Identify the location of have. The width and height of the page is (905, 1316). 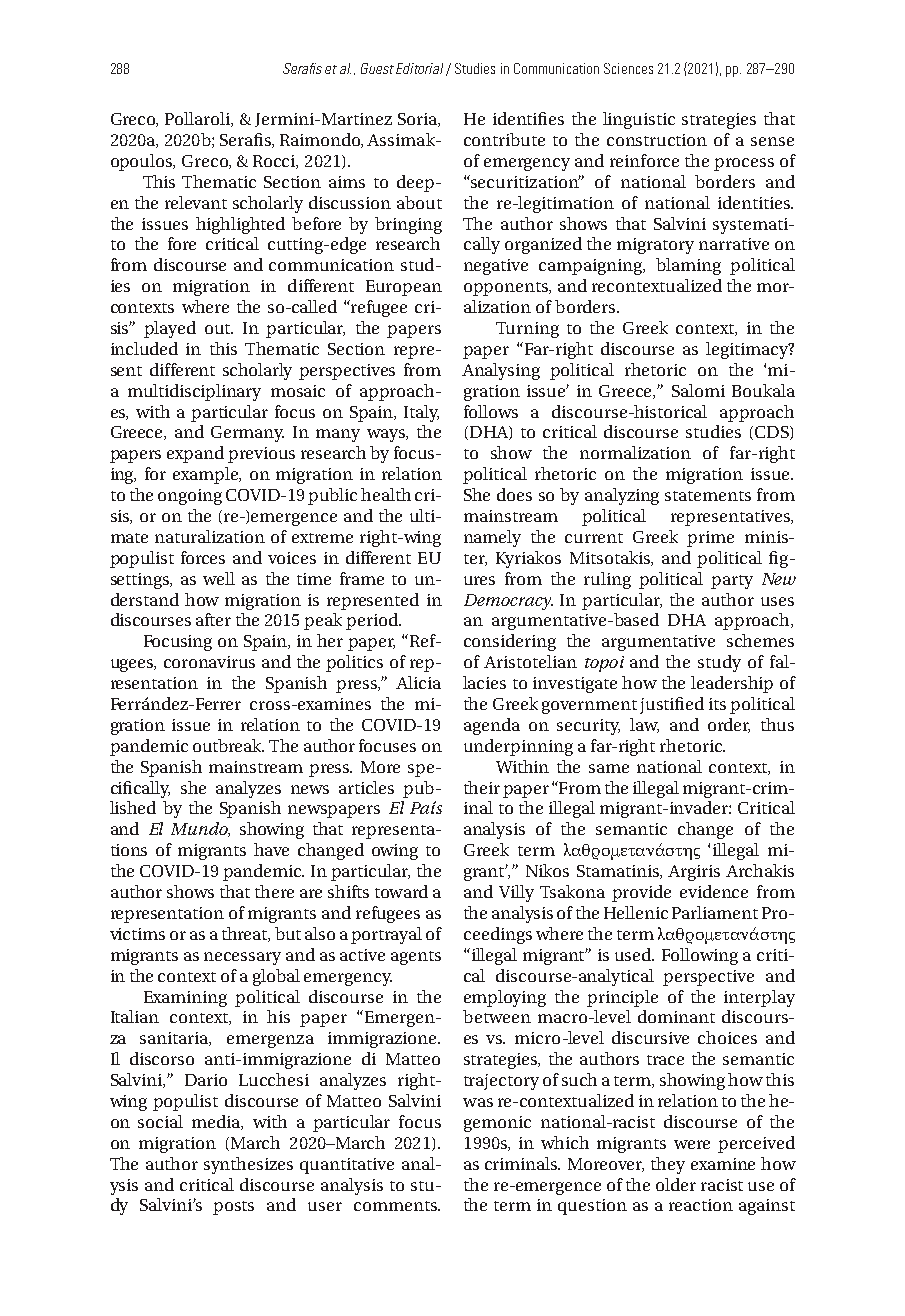
(271, 849).
